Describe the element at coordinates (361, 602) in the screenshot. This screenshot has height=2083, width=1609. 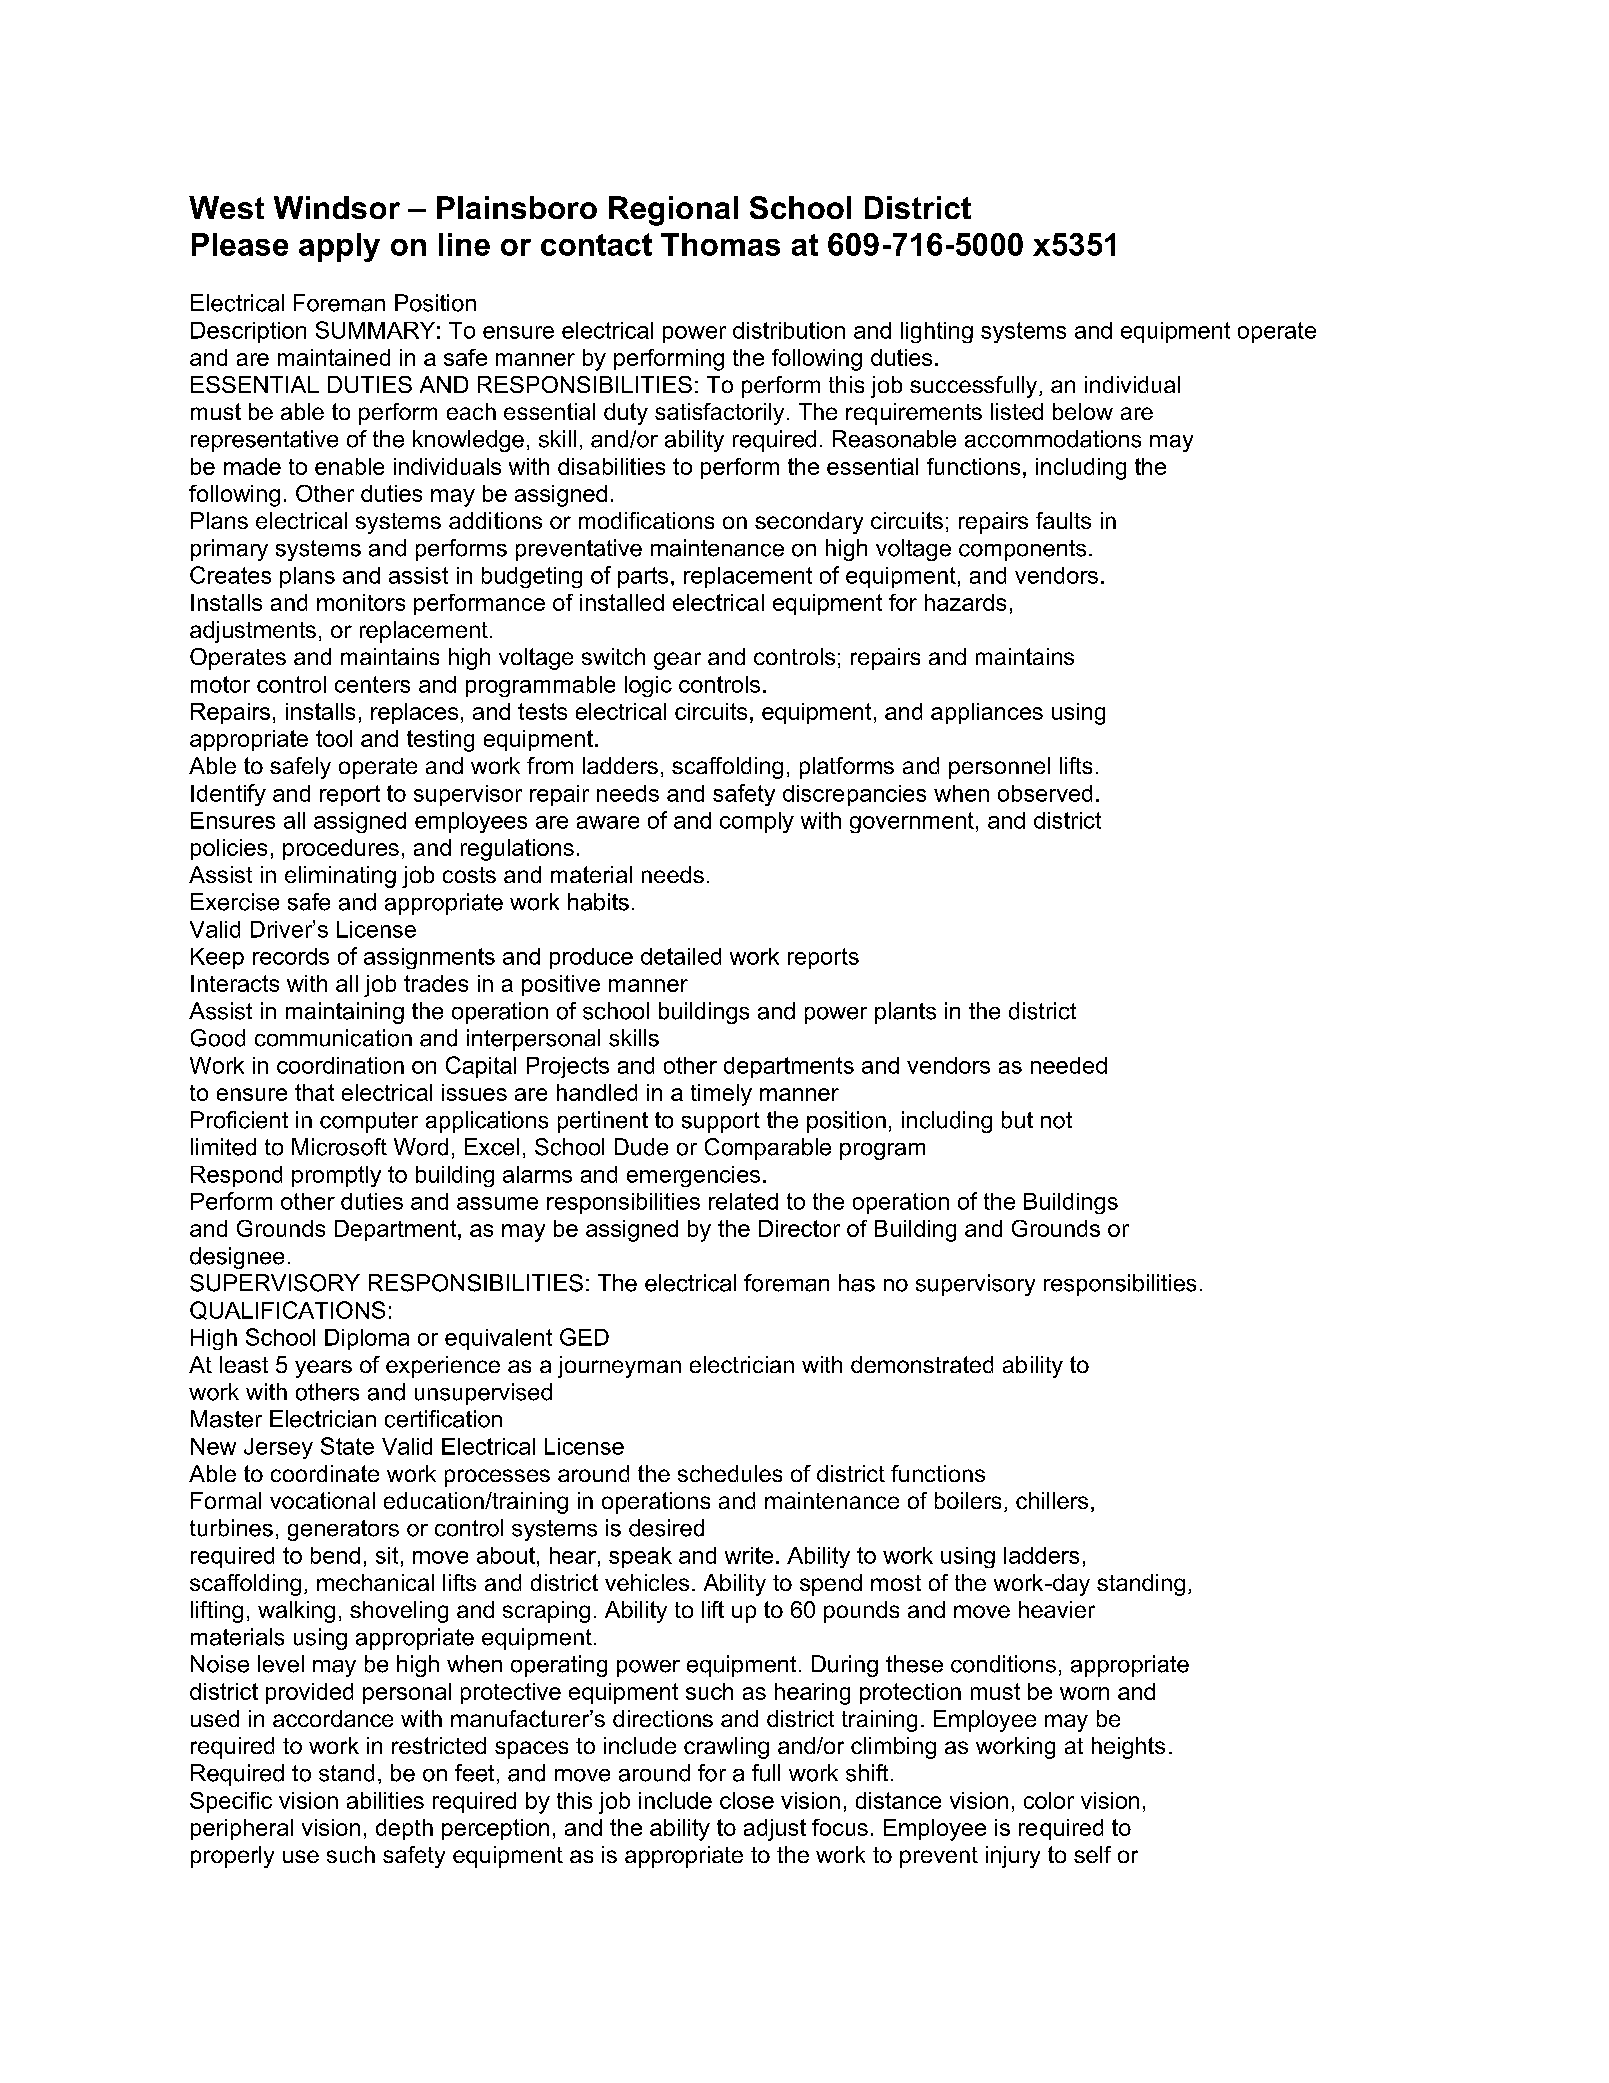
I see `monitors` at that location.
